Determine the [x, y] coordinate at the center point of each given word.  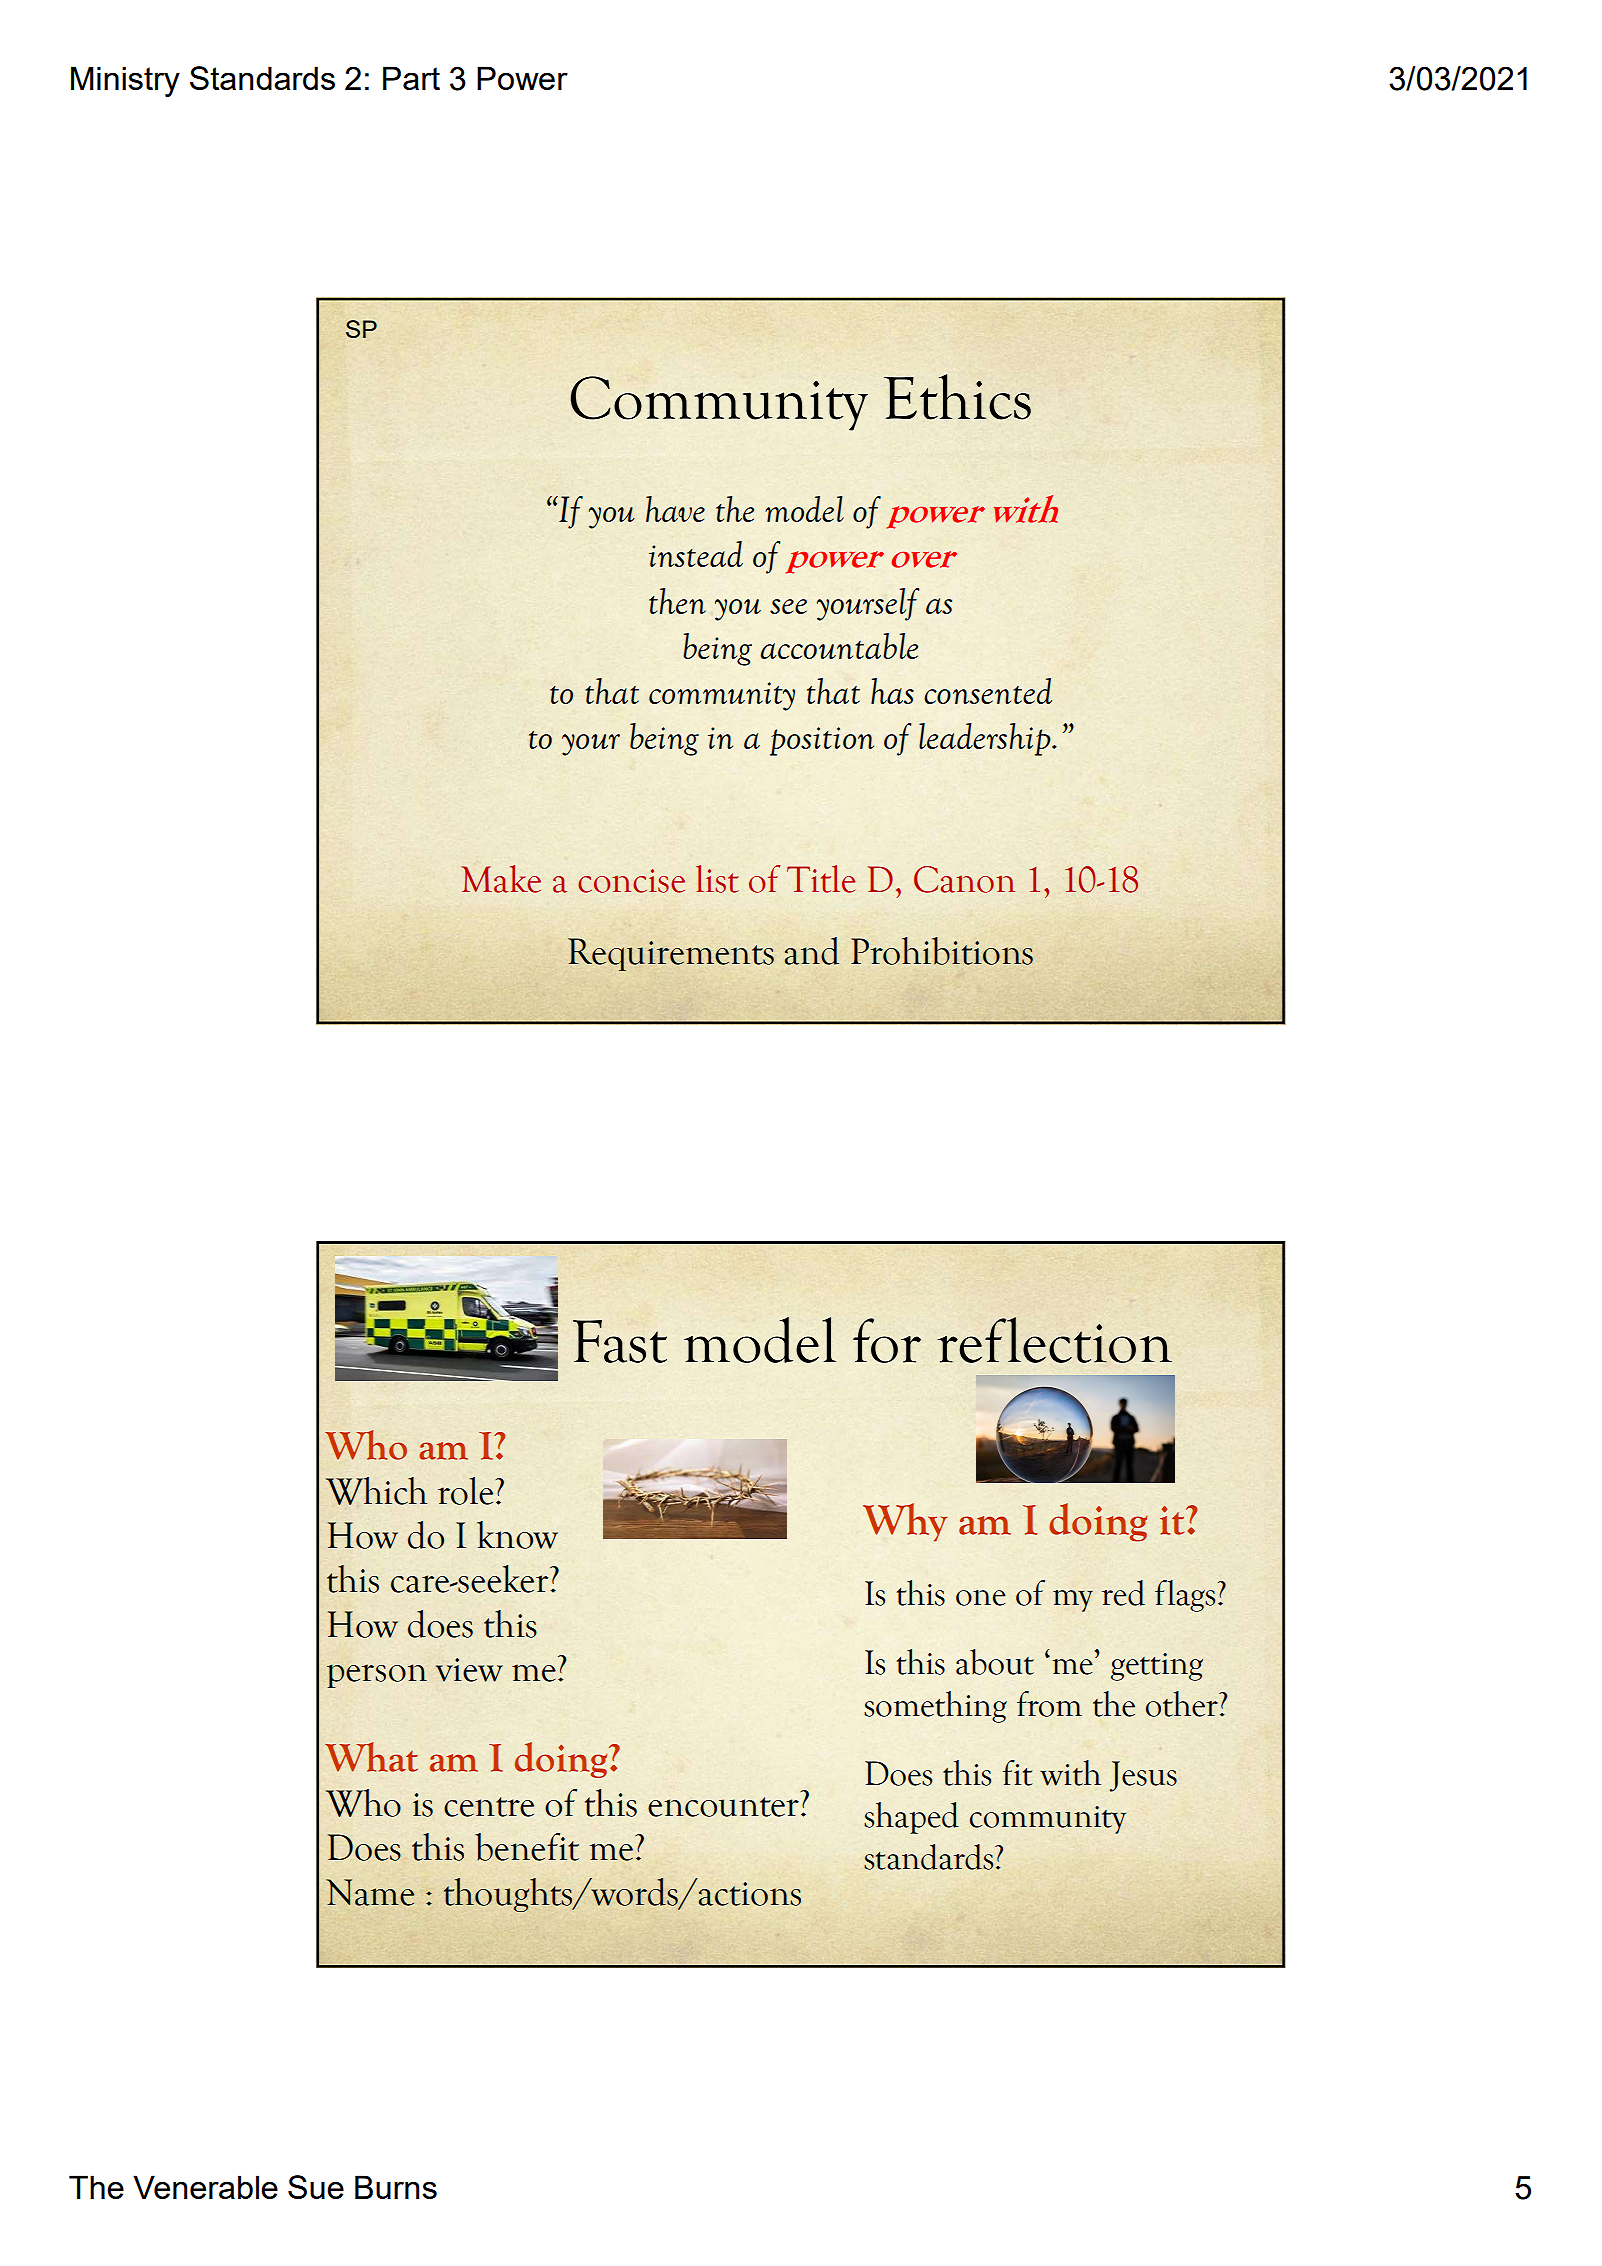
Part [411, 78]
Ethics [957, 397]
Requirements [671, 954]
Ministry [125, 81]
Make [501, 879]
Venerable [205, 2187]
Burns [396, 2187]
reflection [1055, 1340]
